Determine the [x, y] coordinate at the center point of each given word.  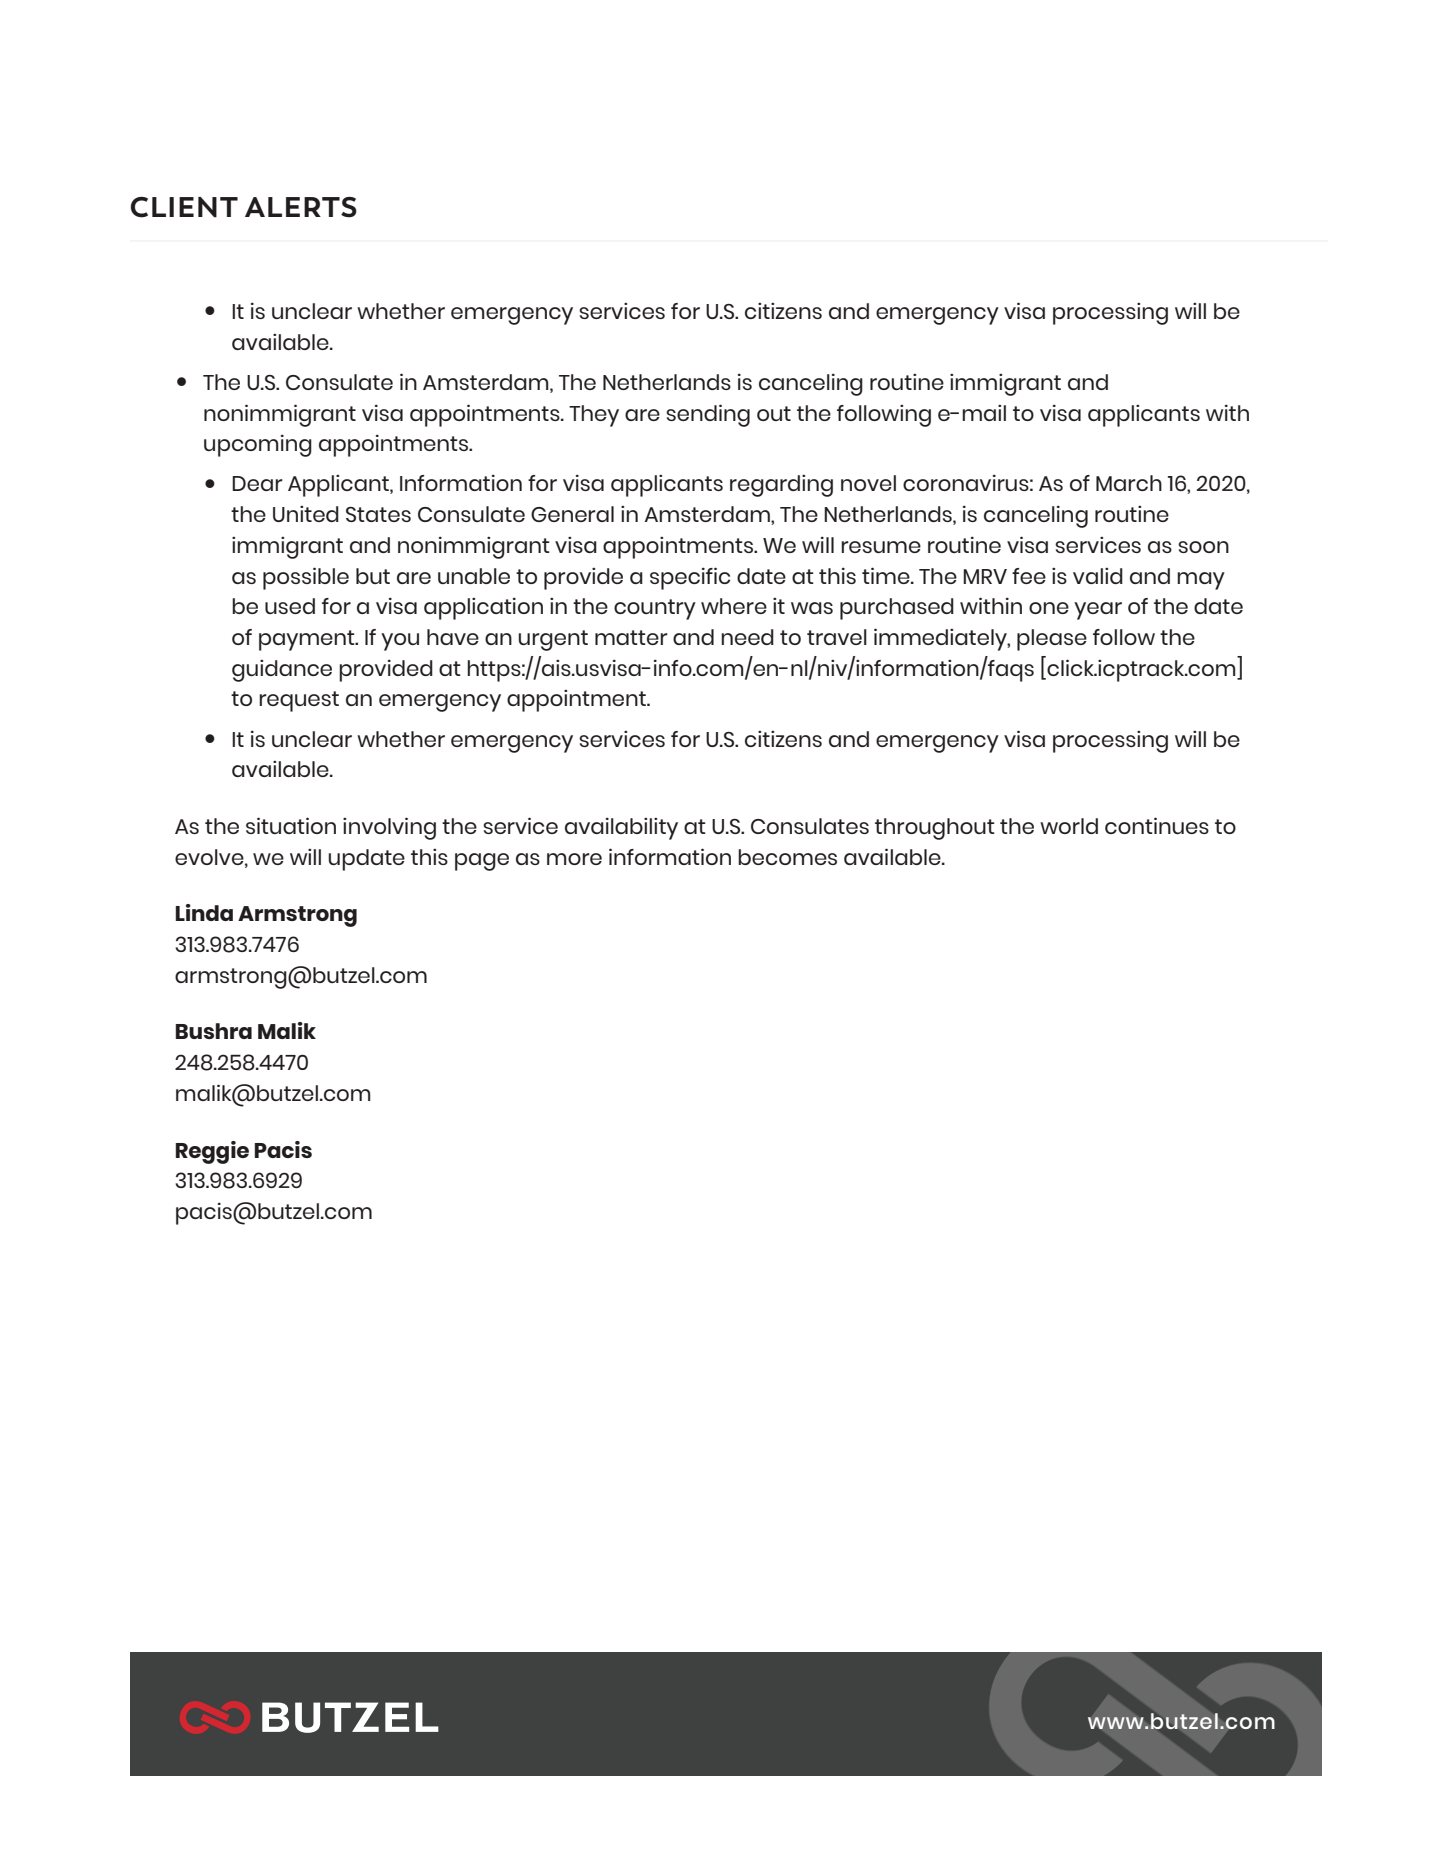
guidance [282, 671]
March [1129, 483]
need [747, 637]
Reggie [212, 1152]
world [1069, 826]
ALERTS [301, 207]
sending [708, 415]
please [1052, 640]
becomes [787, 857]
